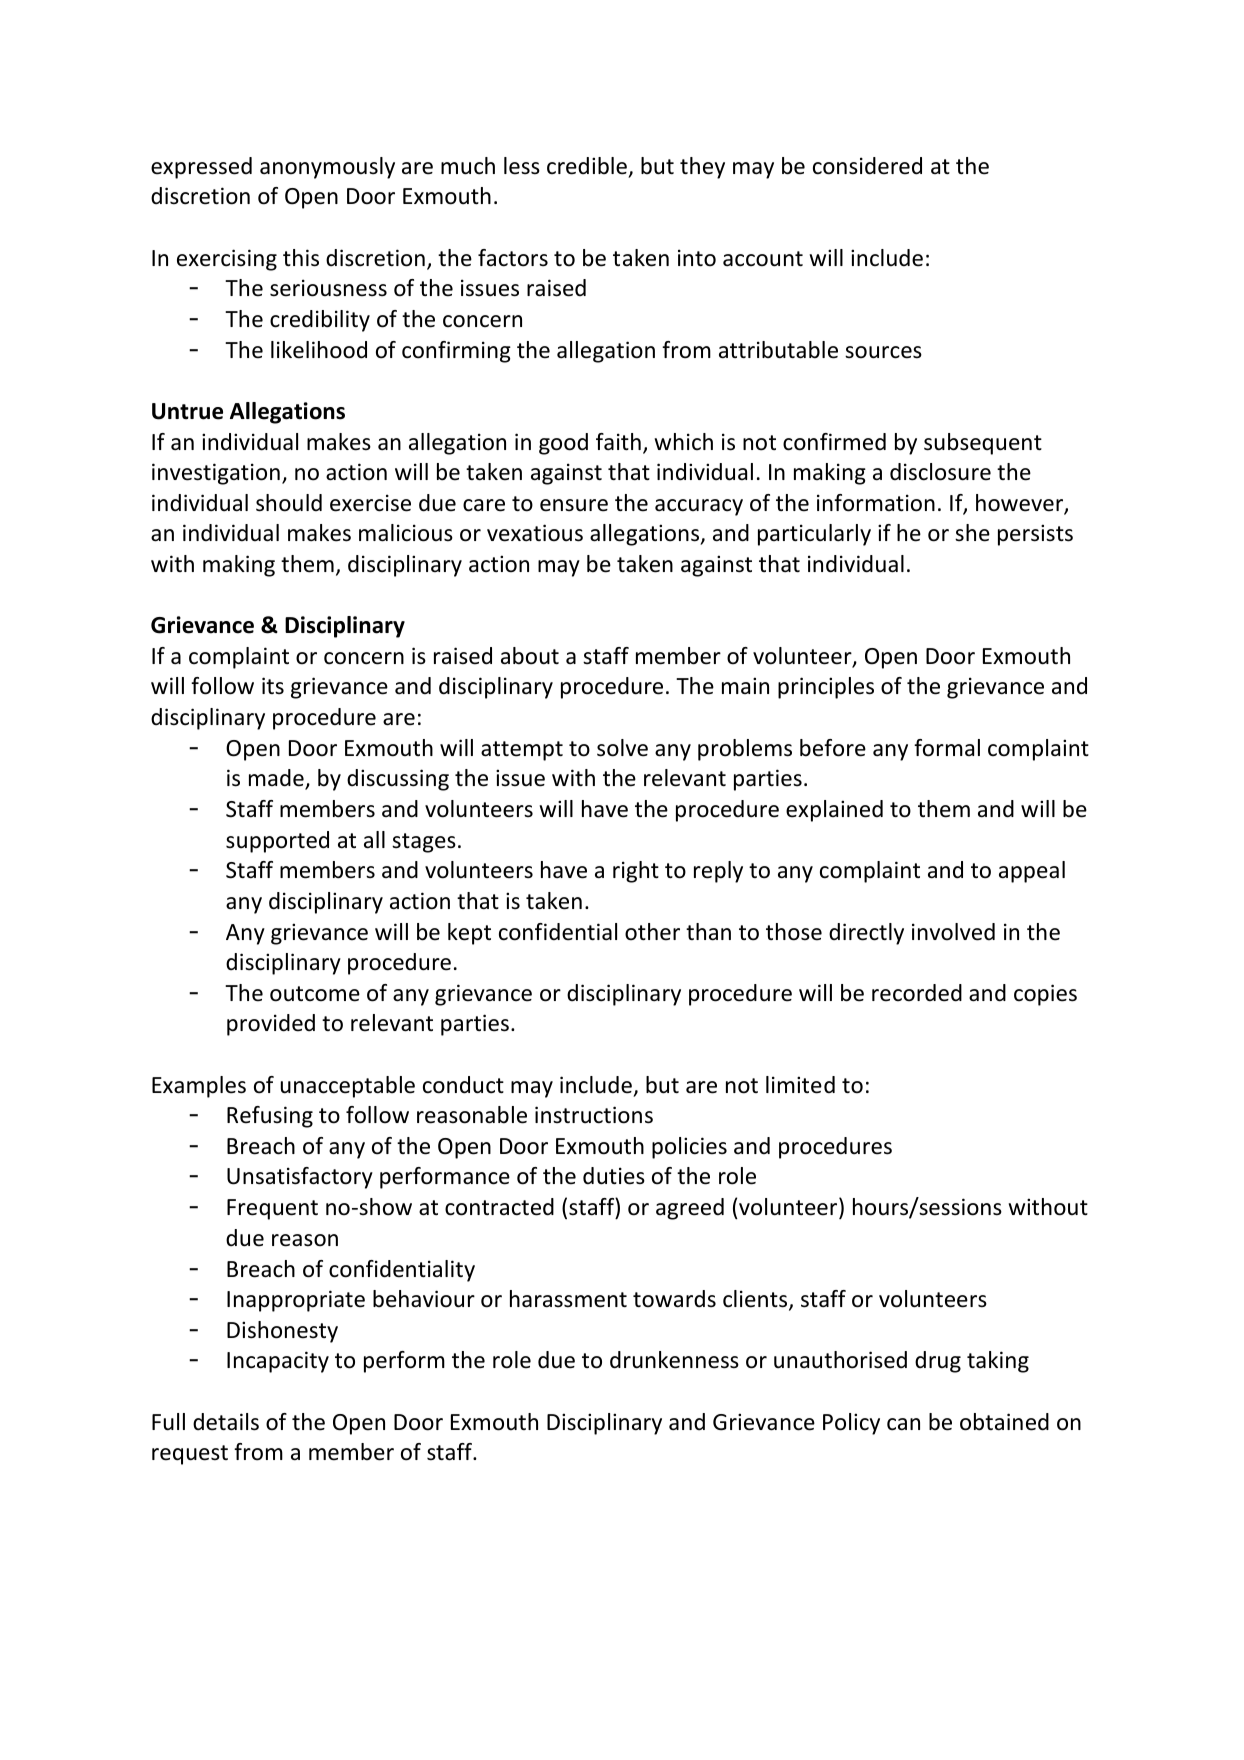  I want to click on credible, so click(587, 166).
